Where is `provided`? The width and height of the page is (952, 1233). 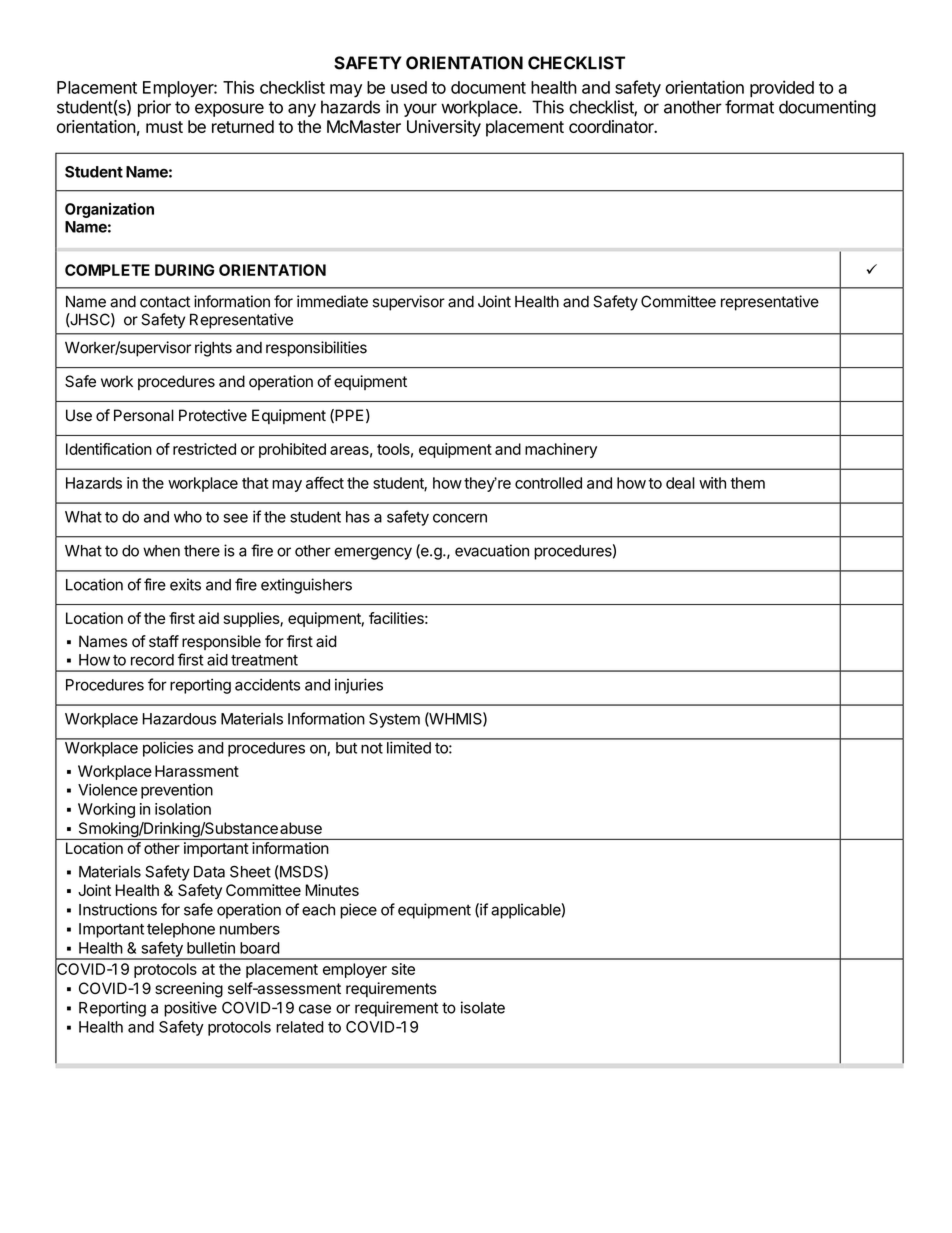 provided is located at coordinates (782, 88).
